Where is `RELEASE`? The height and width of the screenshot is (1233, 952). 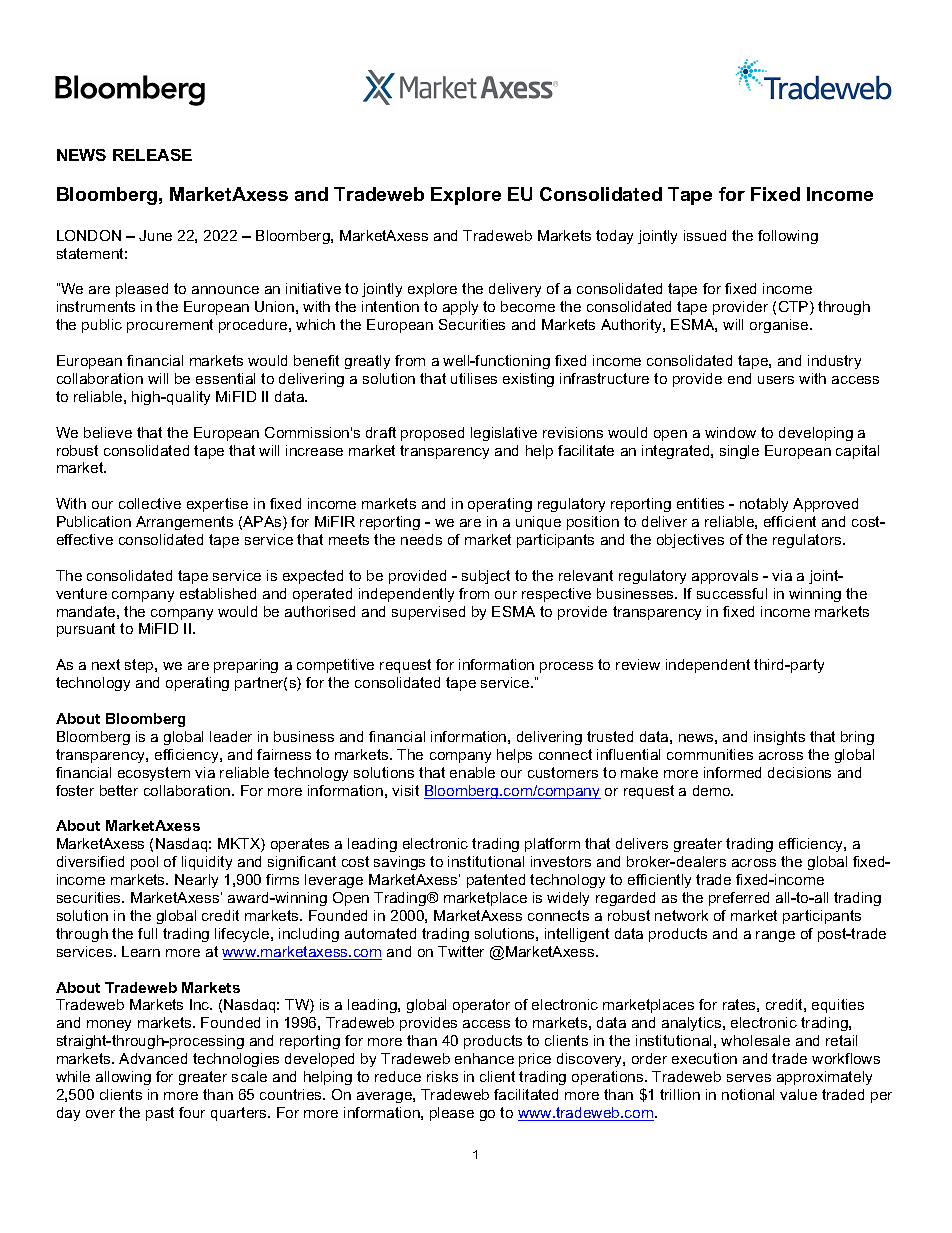 RELEASE is located at coordinates (152, 155).
